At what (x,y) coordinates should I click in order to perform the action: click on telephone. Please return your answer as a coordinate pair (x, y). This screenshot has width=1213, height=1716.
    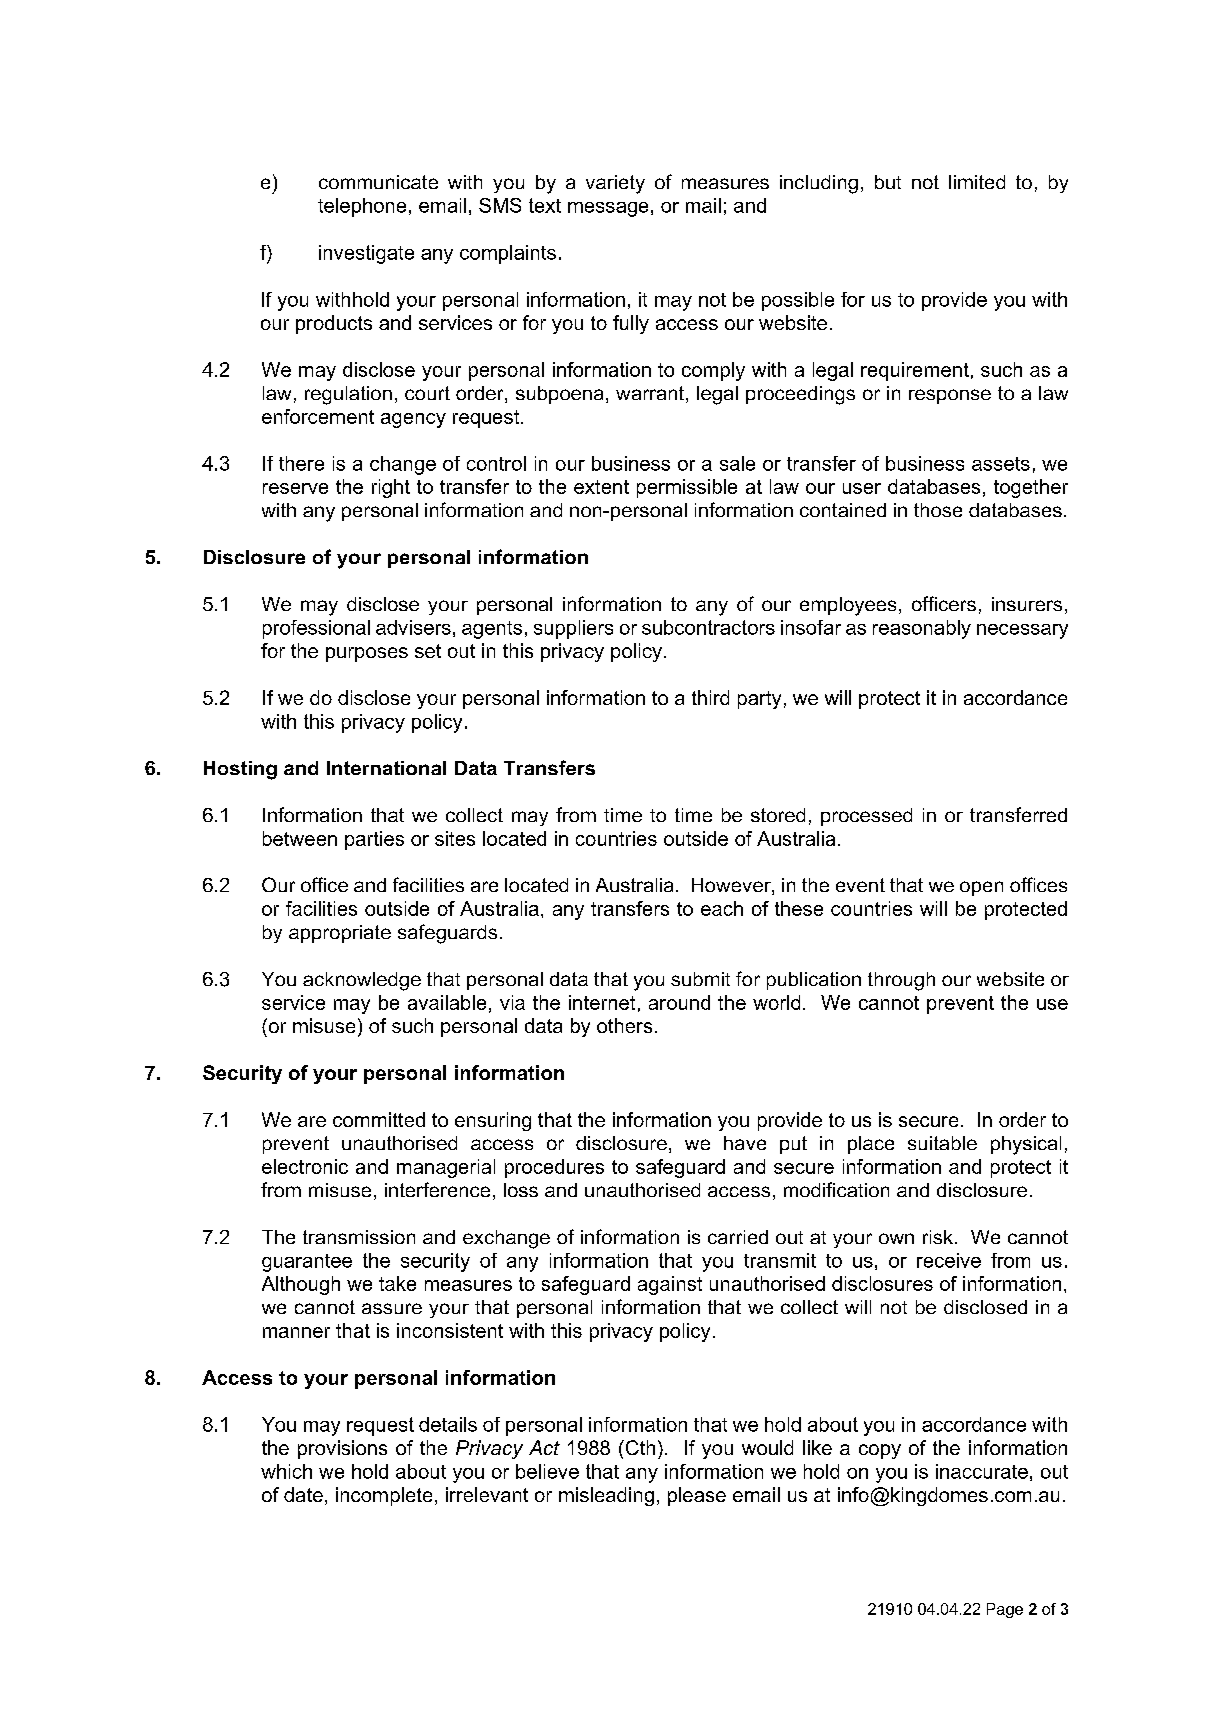
    Looking at the image, I should click on (362, 207).
